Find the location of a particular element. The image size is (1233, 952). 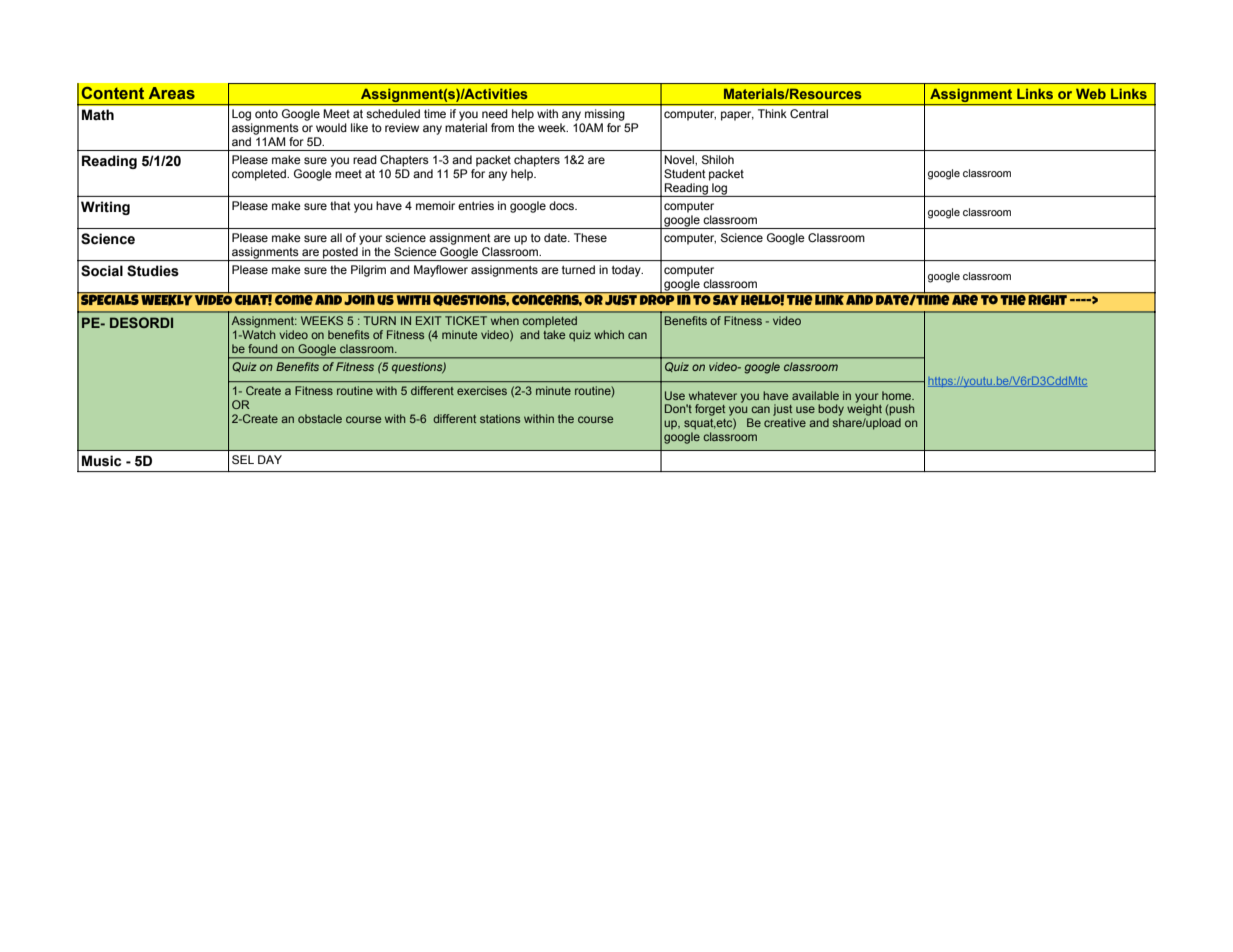

need is located at coordinates (495, 113).
